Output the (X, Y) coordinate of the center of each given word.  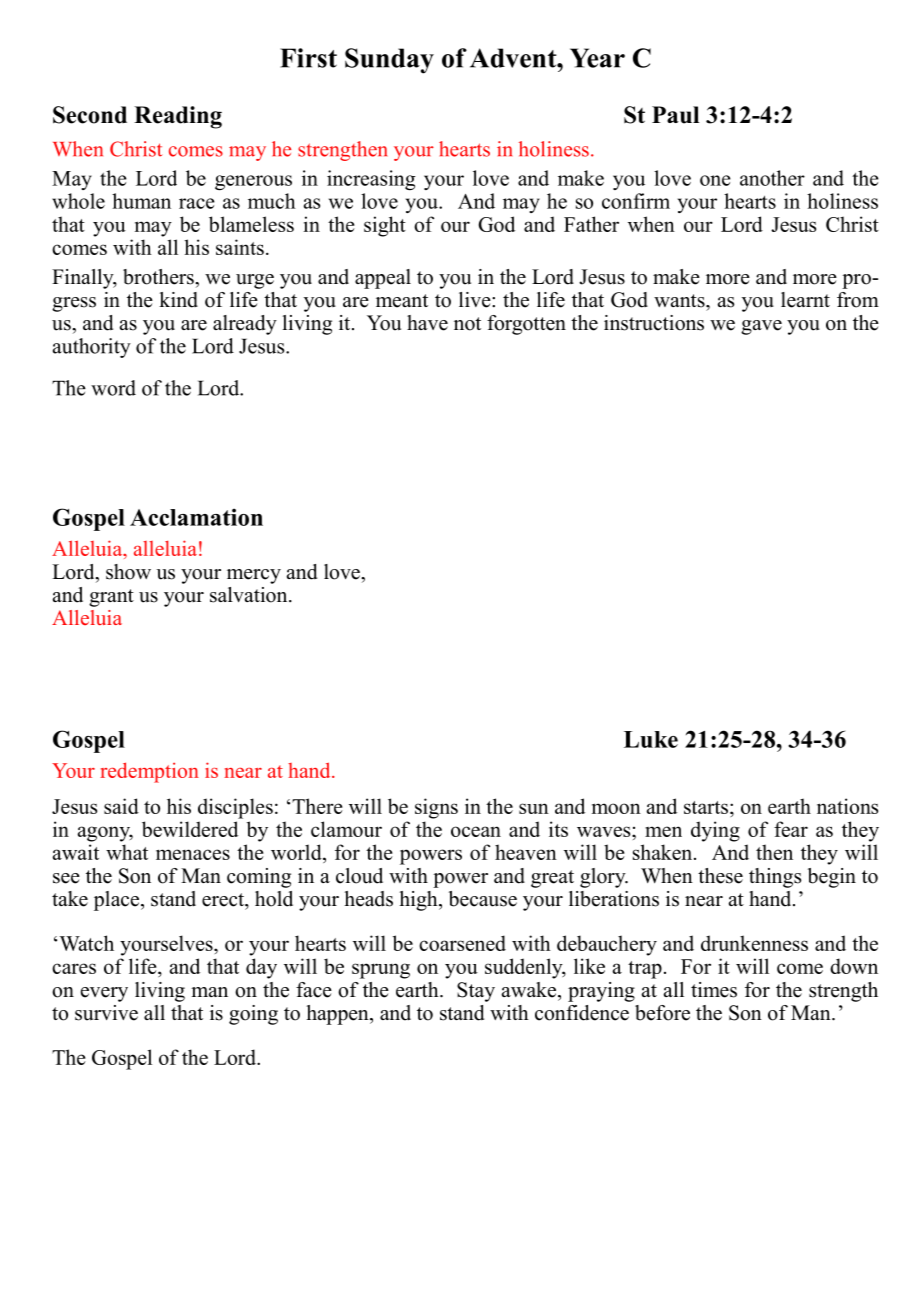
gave (761, 327)
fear (791, 829)
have (427, 323)
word (113, 388)
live (476, 300)
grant (111, 598)
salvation (250, 595)
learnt (805, 300)
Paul (675, 115)
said (121, 806)
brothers (159, 277)
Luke (651, 739)
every (104, 994)
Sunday (389, 61)
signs (436, 808)
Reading (178, 117)
